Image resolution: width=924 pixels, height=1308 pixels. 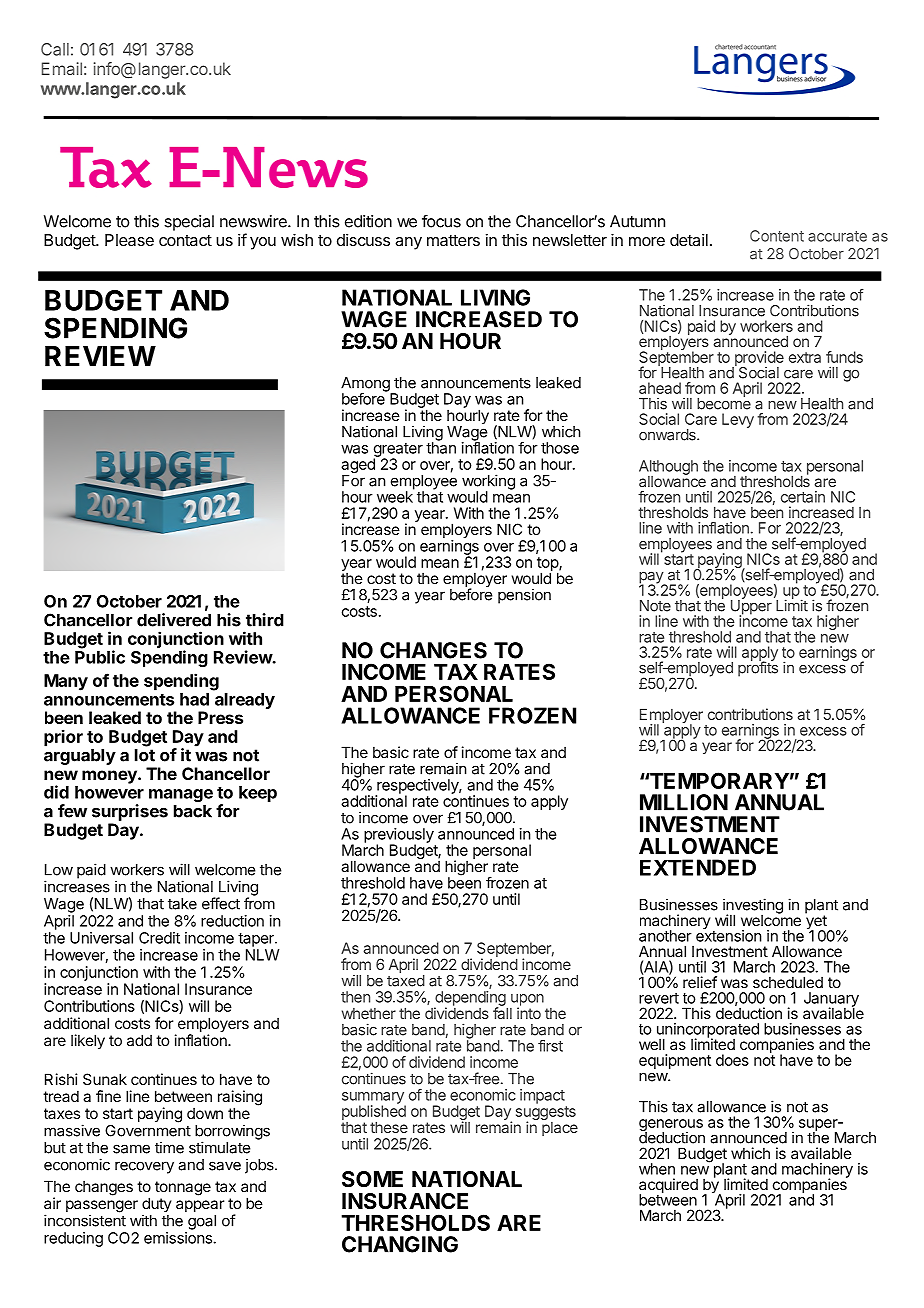 What do you see at coordinates (758, 359) in the screenshot?
I see `provide` at bounding box center [758, 359].
